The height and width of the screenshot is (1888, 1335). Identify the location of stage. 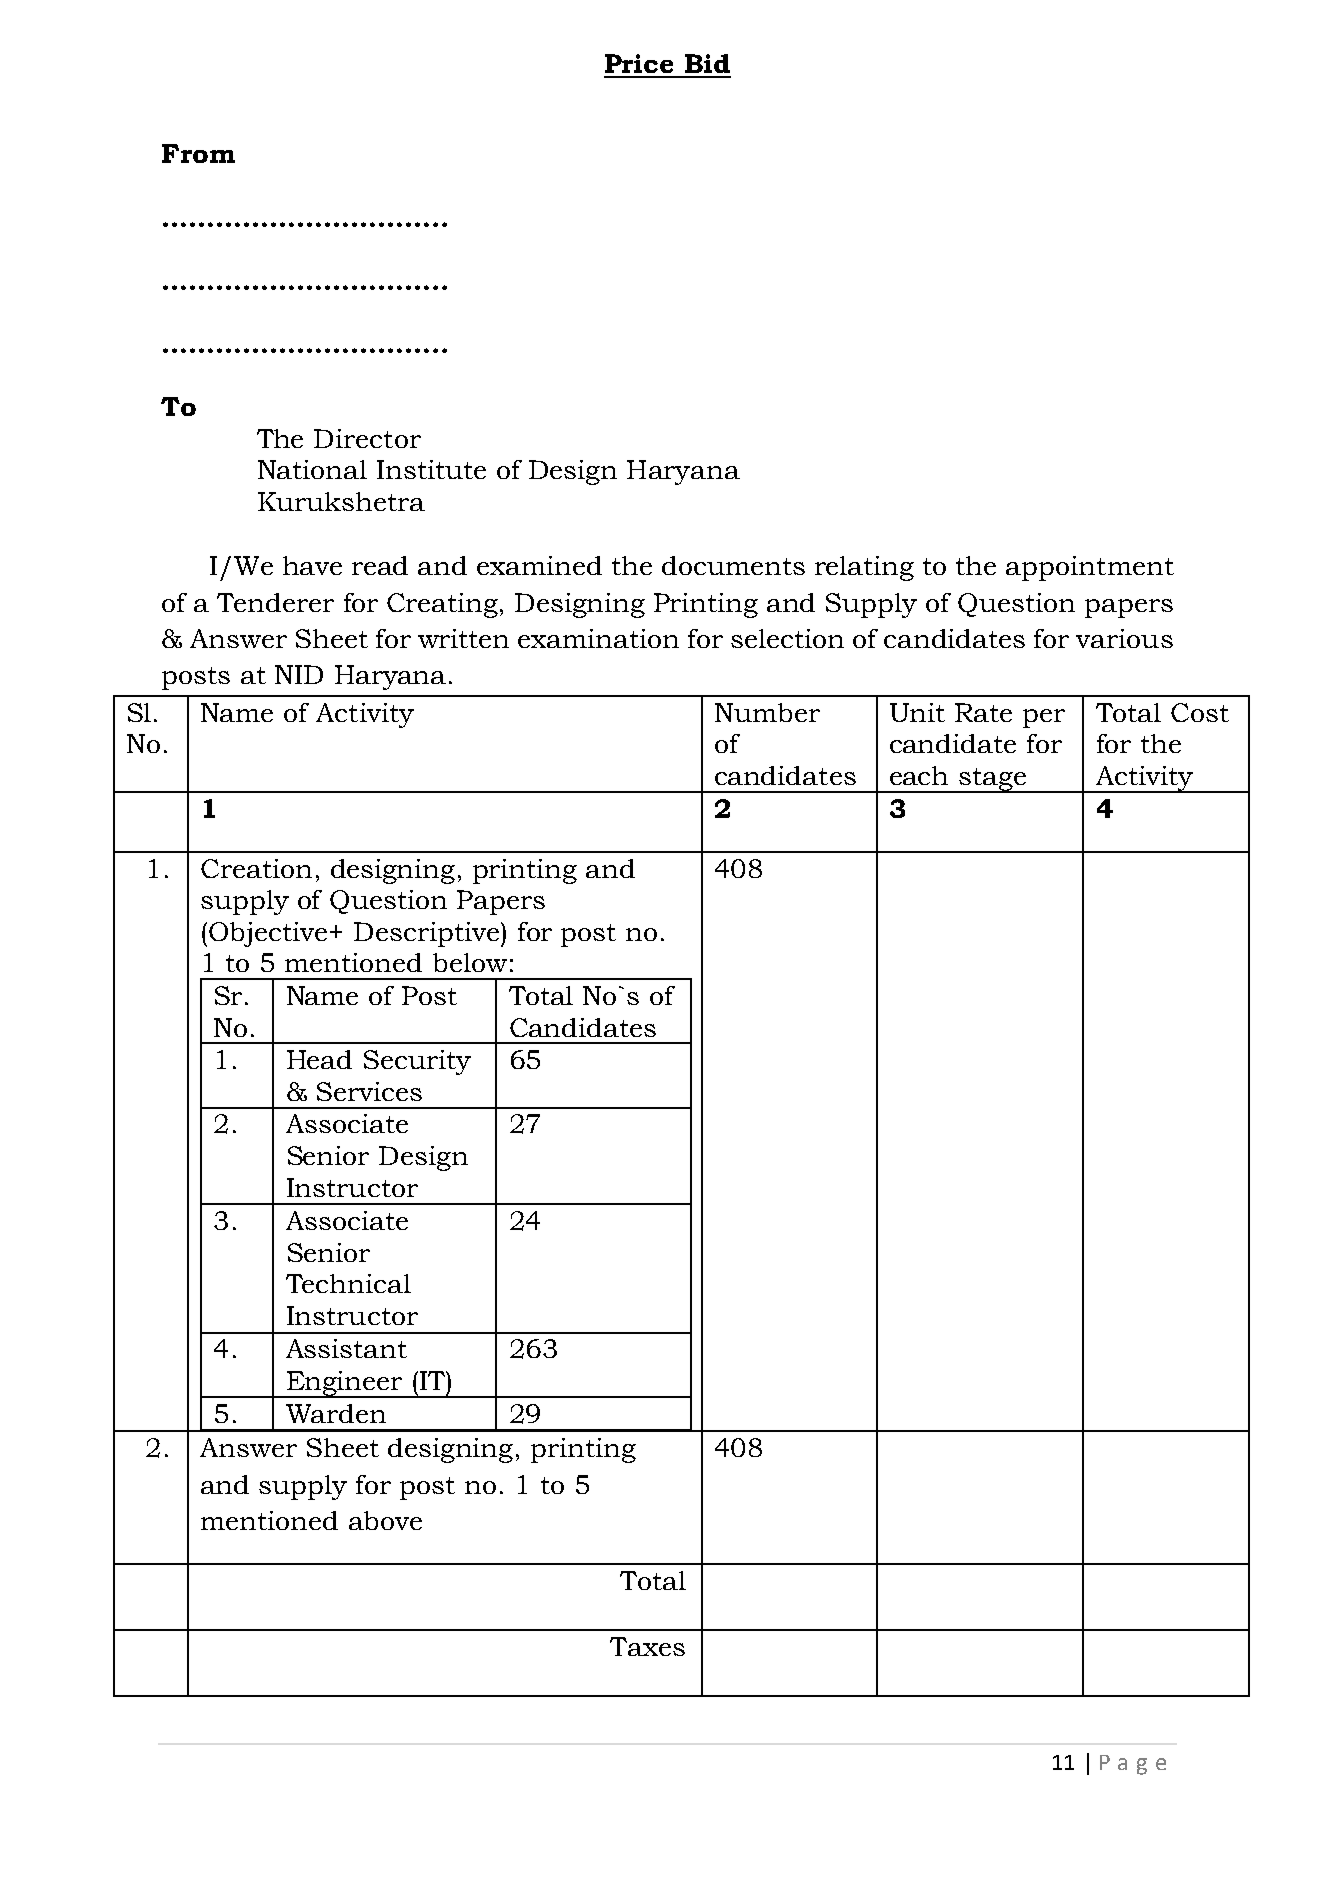
(993, 780).
